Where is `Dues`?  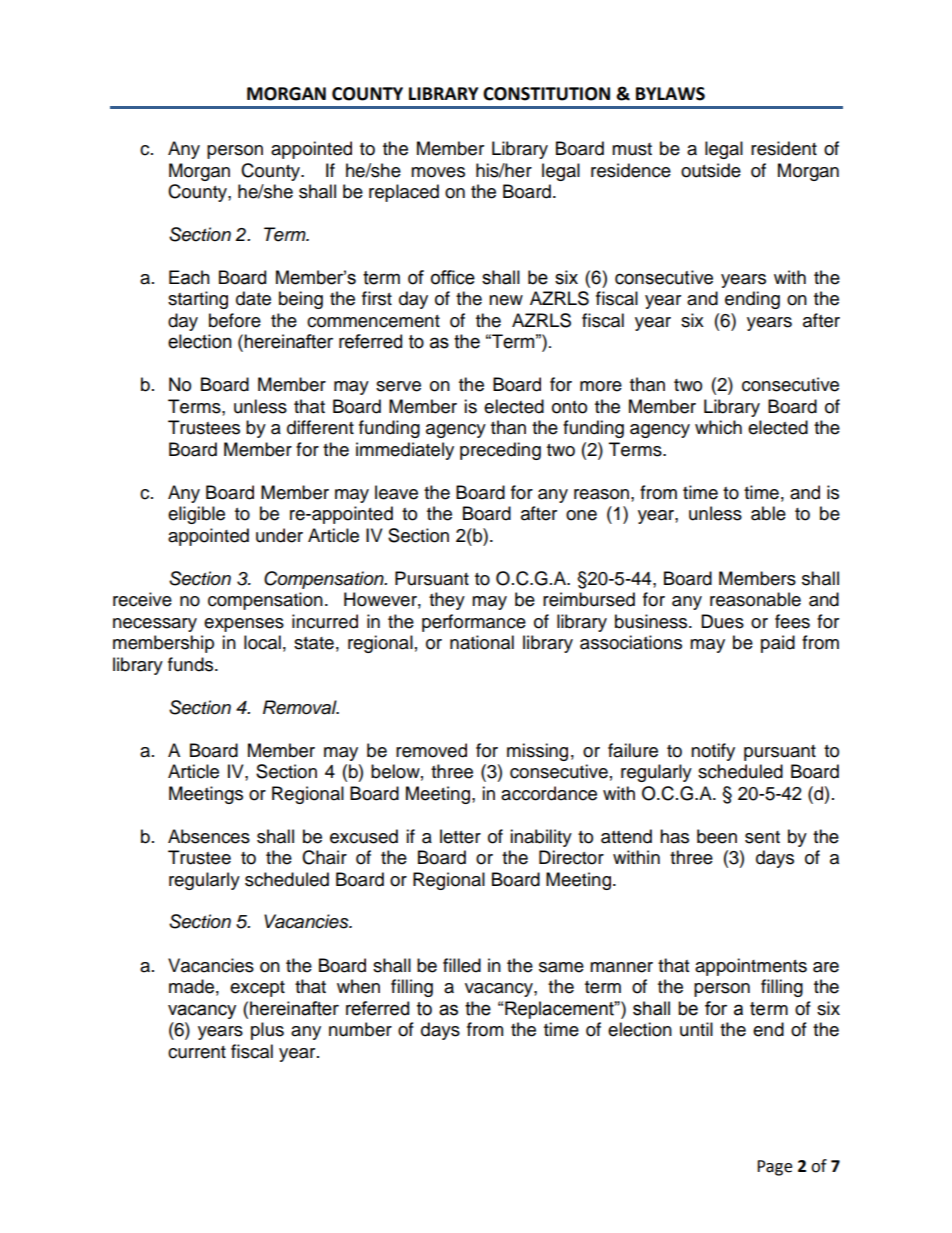
Dues is located at coordinates (722, 621).
